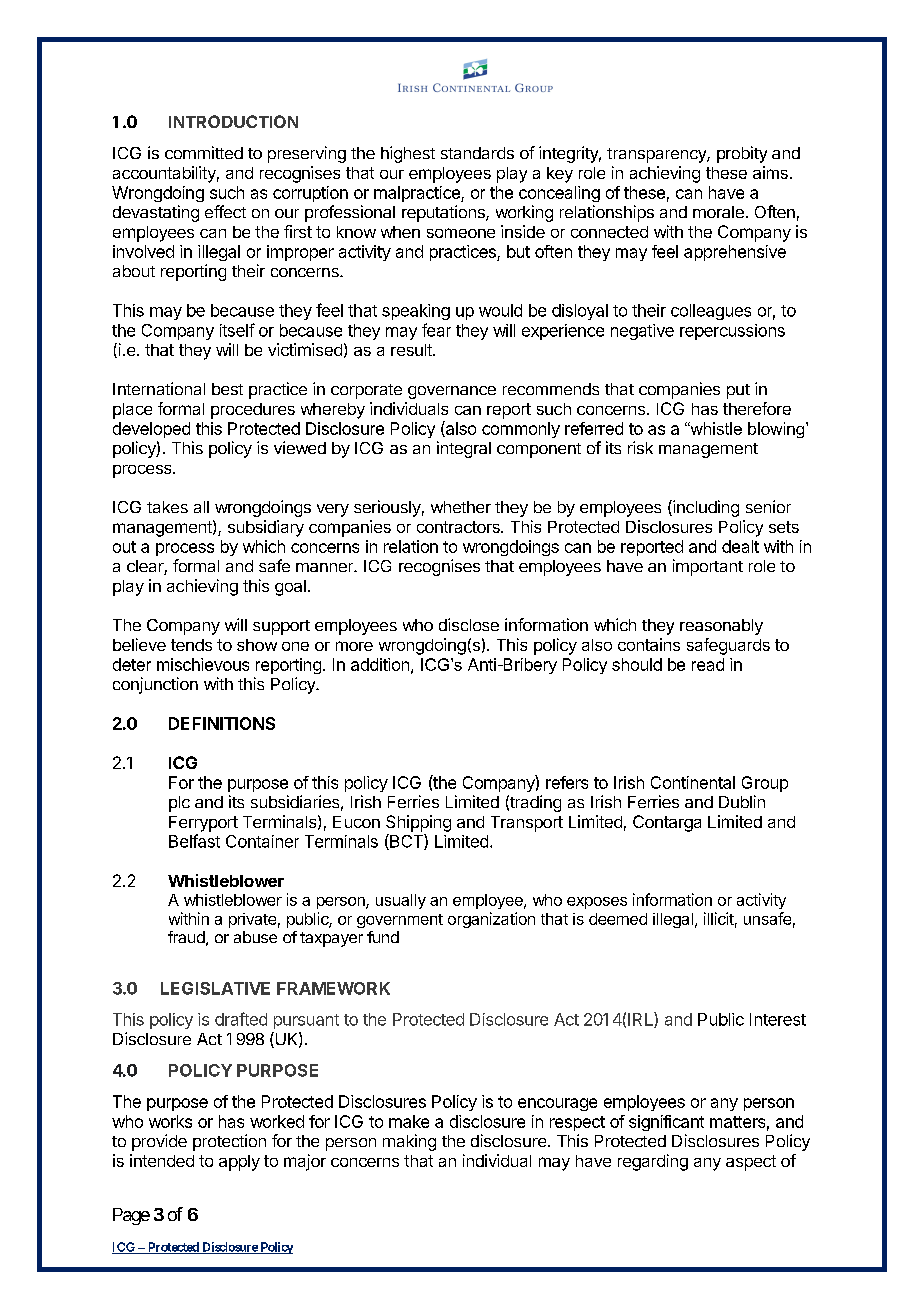  I want to click on read, so click(708, 664).
